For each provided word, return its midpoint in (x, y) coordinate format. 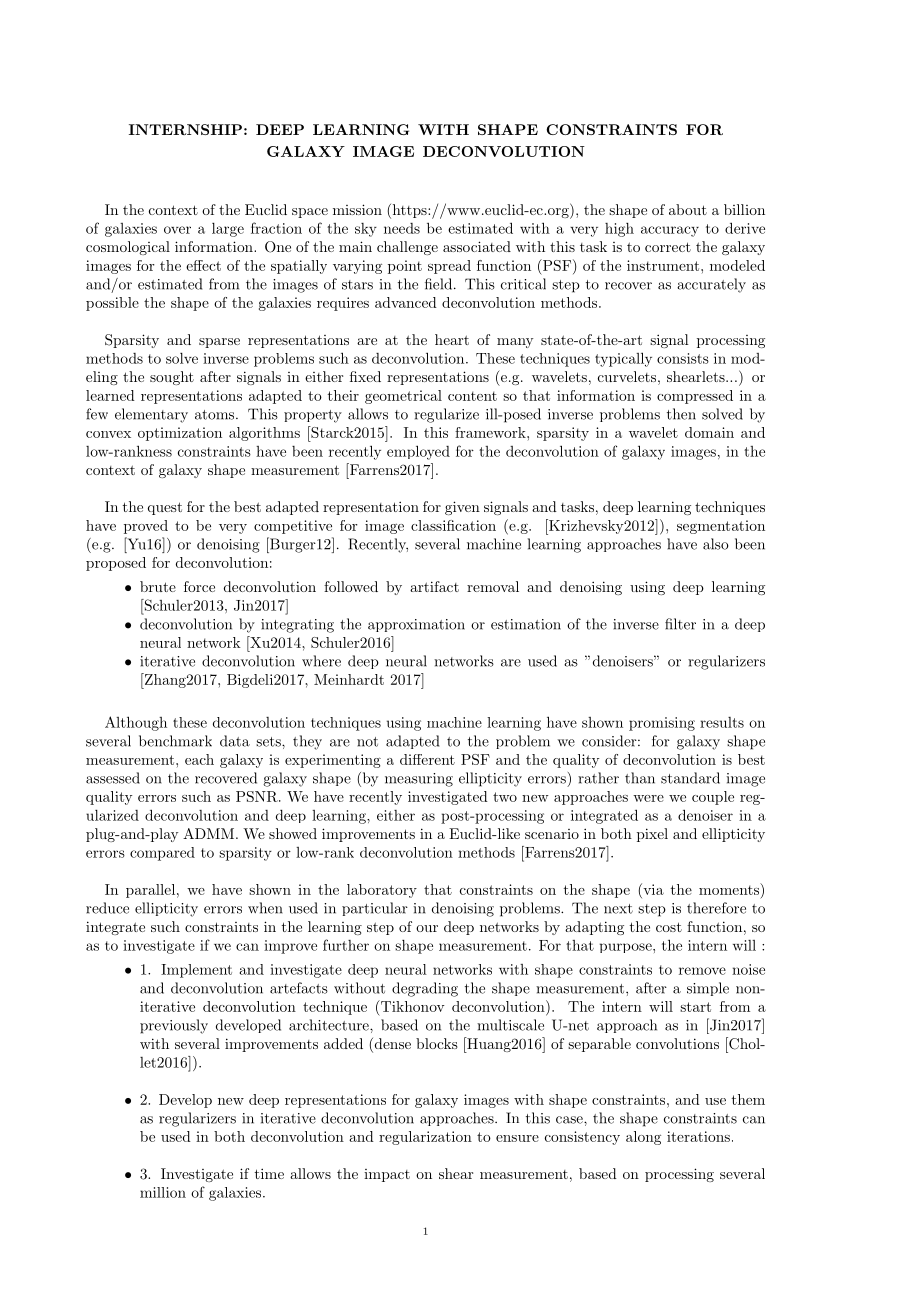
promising (662, 724)
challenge (407, 248)
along (643, 1138)
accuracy (670, 231)
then (681, 414)
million (163, 1192)
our (427, 928)
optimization (180, 434)
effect (203, 265)
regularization (425, 1138)
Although (136, 723)
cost (669, 927)
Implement (196, 971)
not (367, 742)
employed (418, 452)
